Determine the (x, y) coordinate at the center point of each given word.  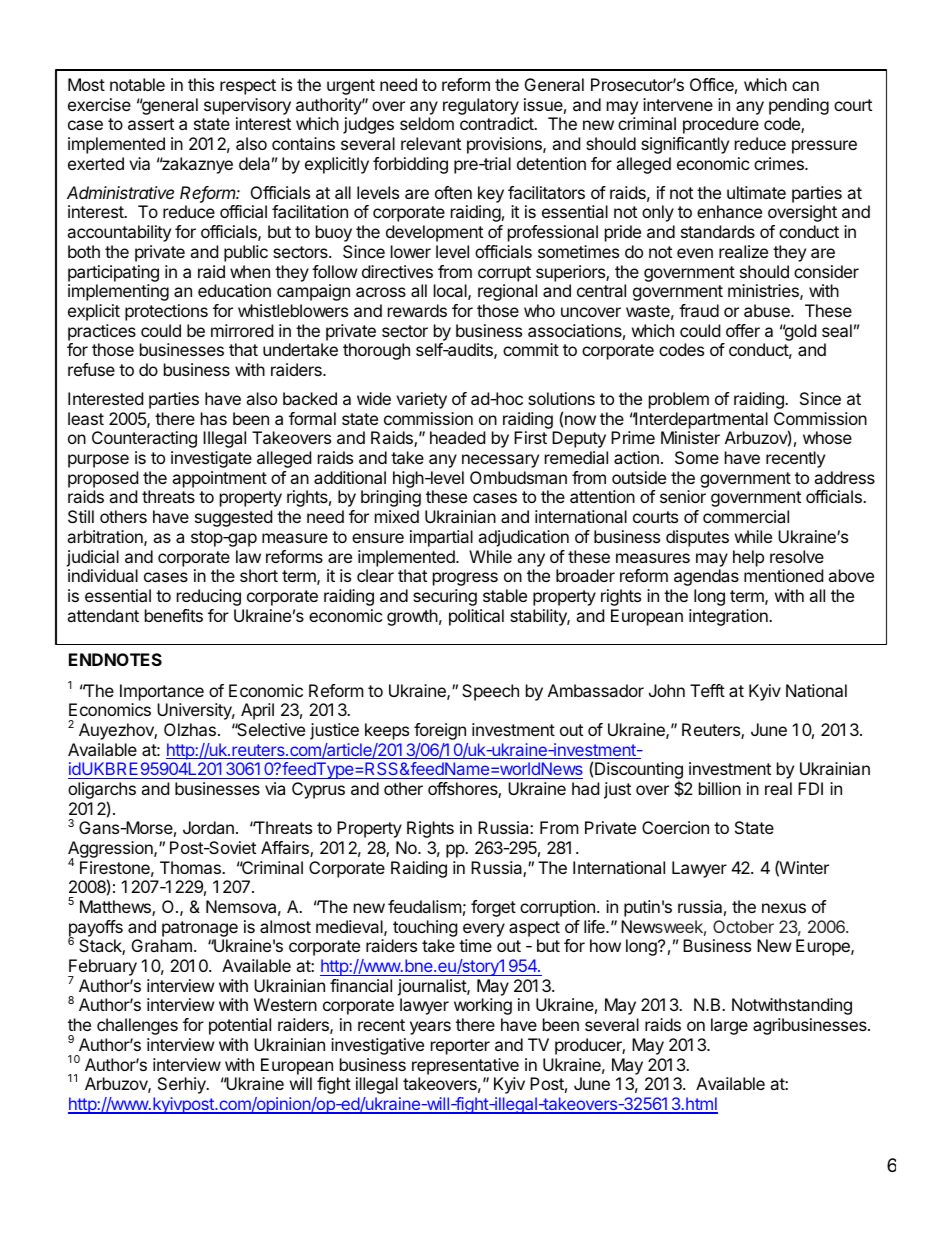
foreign (440, 731)
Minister (690, 437)
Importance (162, 692)
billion (720, 788)
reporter (460, 1047)
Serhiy (183, 1085)
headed (457, 437)
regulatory (481, 106)
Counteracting (144, 439)
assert (151, 124)
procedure (721, 125)
